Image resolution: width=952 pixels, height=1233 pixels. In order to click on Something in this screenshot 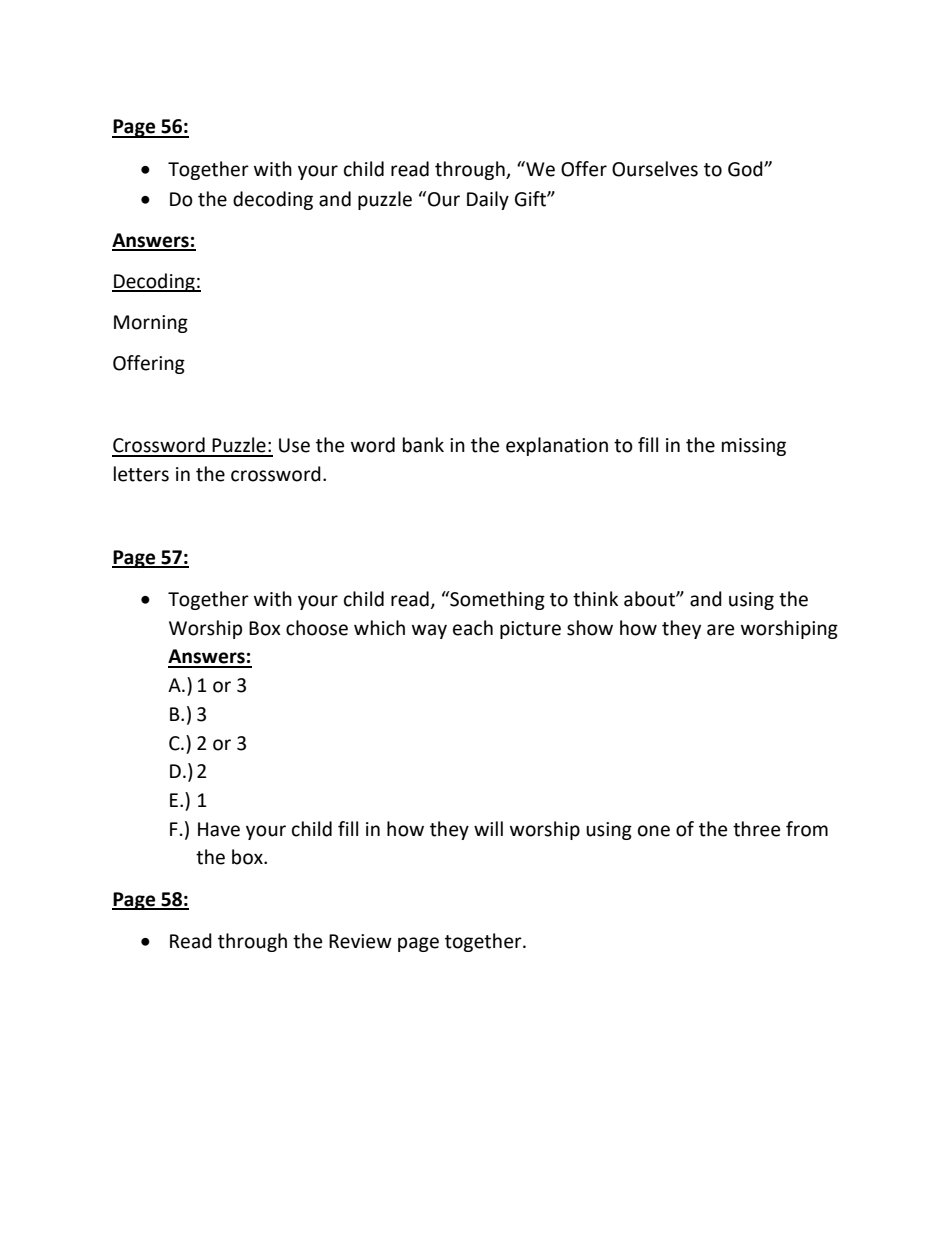, I will do `click(496, 600)`.
